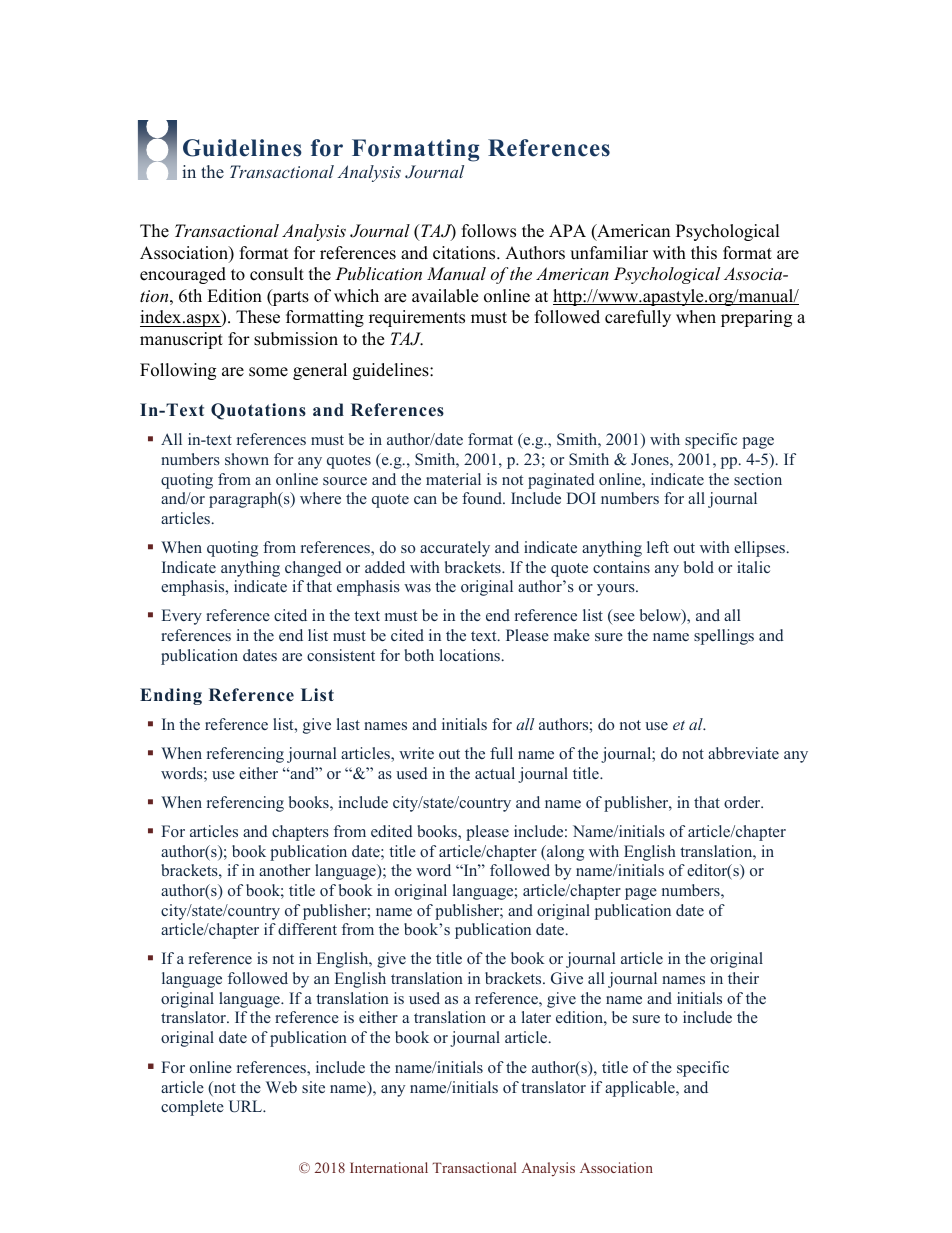 The image size is (952, 1233). I want to click on follows, so click(489, 231).
